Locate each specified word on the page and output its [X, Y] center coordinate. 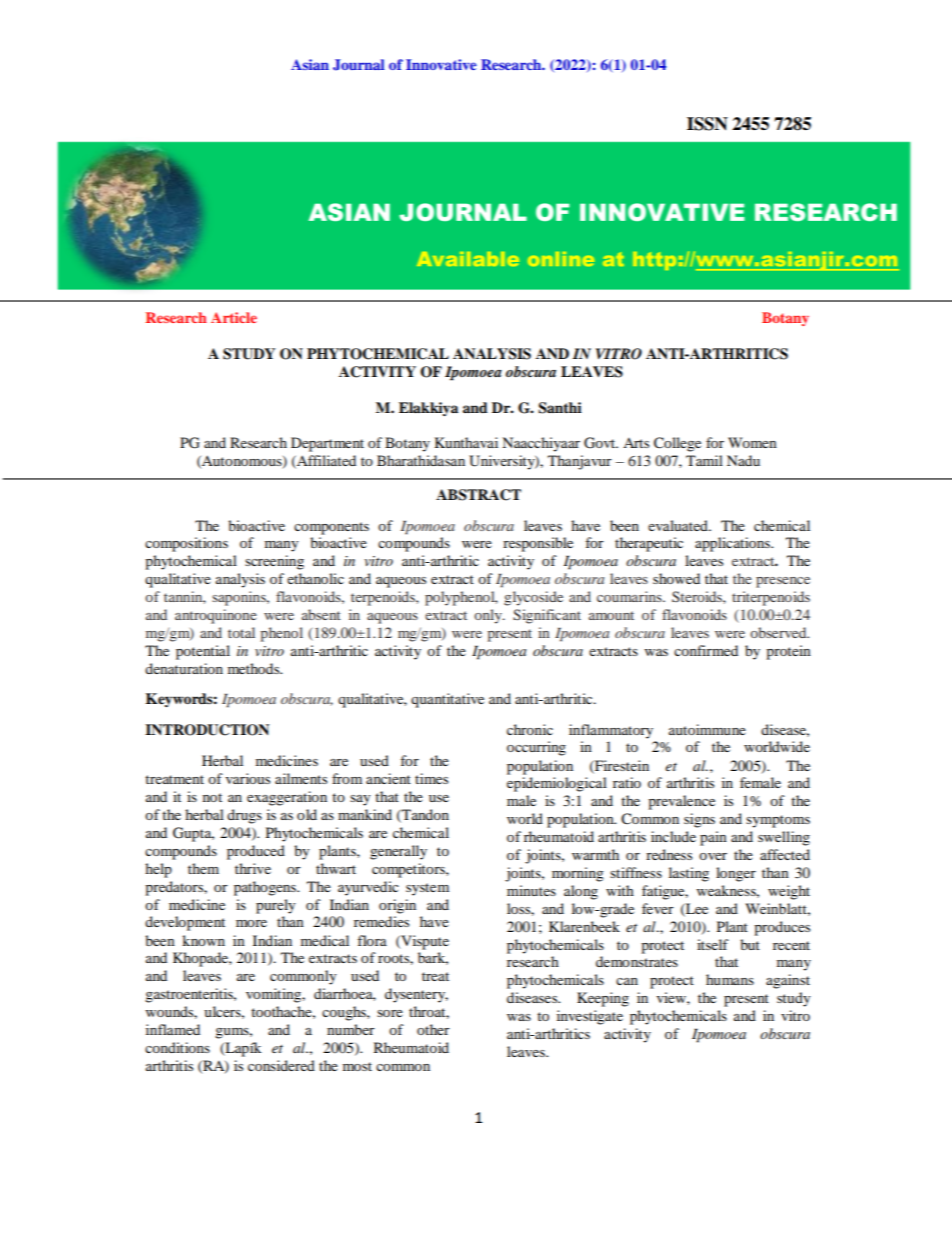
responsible [538, 544]
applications [733, 544]
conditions [177, 1047]
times [431, 778]
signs [699, 820]
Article [234, 317]
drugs [244, 816]
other [433, 1029]
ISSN [707, 124]
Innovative [441, 64]
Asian [310, 64]
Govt [601, 443]
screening [274, 562]
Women [752, 442]
